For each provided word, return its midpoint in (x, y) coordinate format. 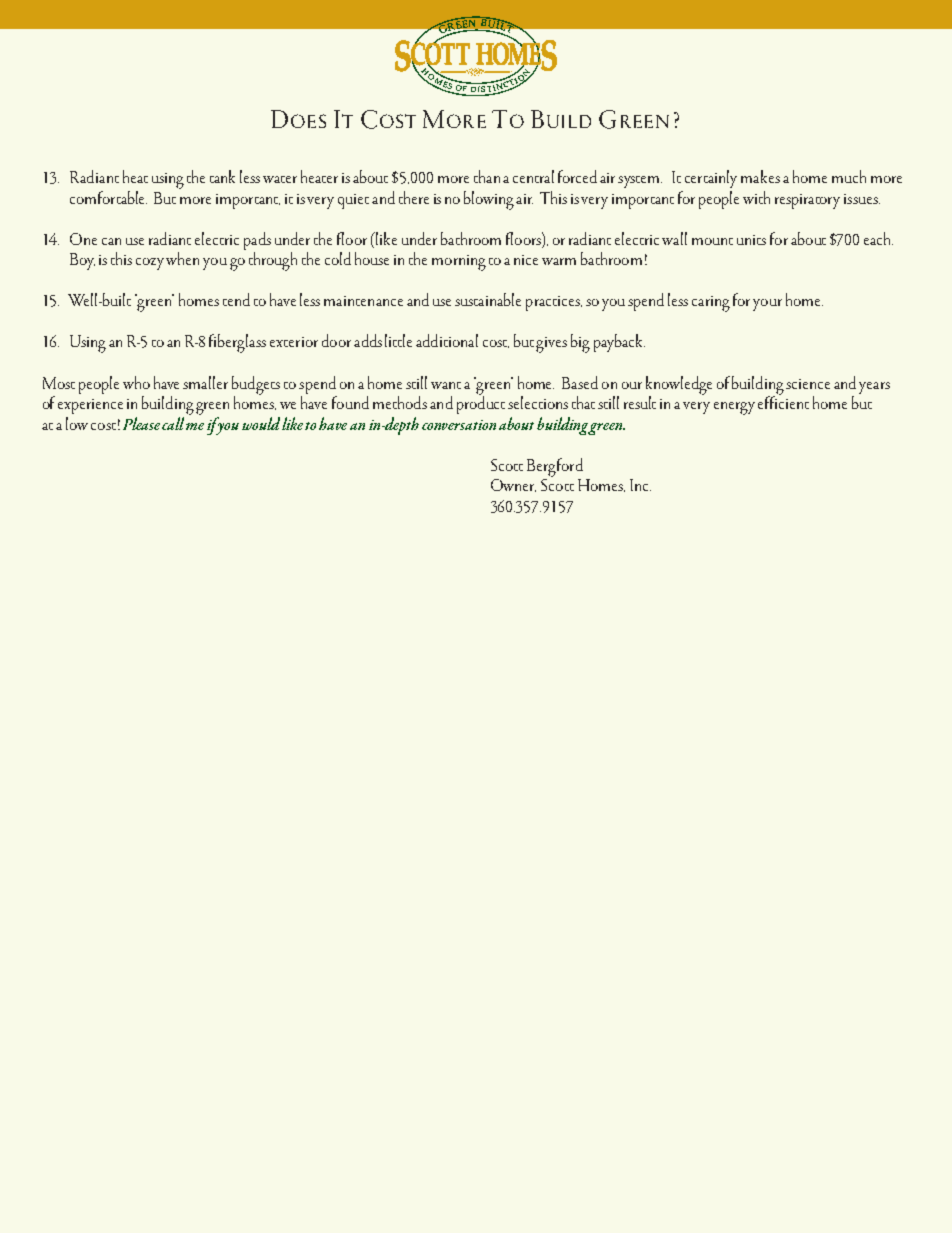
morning (459, 263)
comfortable (108, 197)
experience (90, 406)
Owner (513, 485)
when (182, 258)
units (751, 240)
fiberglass (237, 343)
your (767, 305)
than (487, 176)
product (481, 404)
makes (760, 176)
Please (141, 423)
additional (447, 340)
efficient (783, 401)
